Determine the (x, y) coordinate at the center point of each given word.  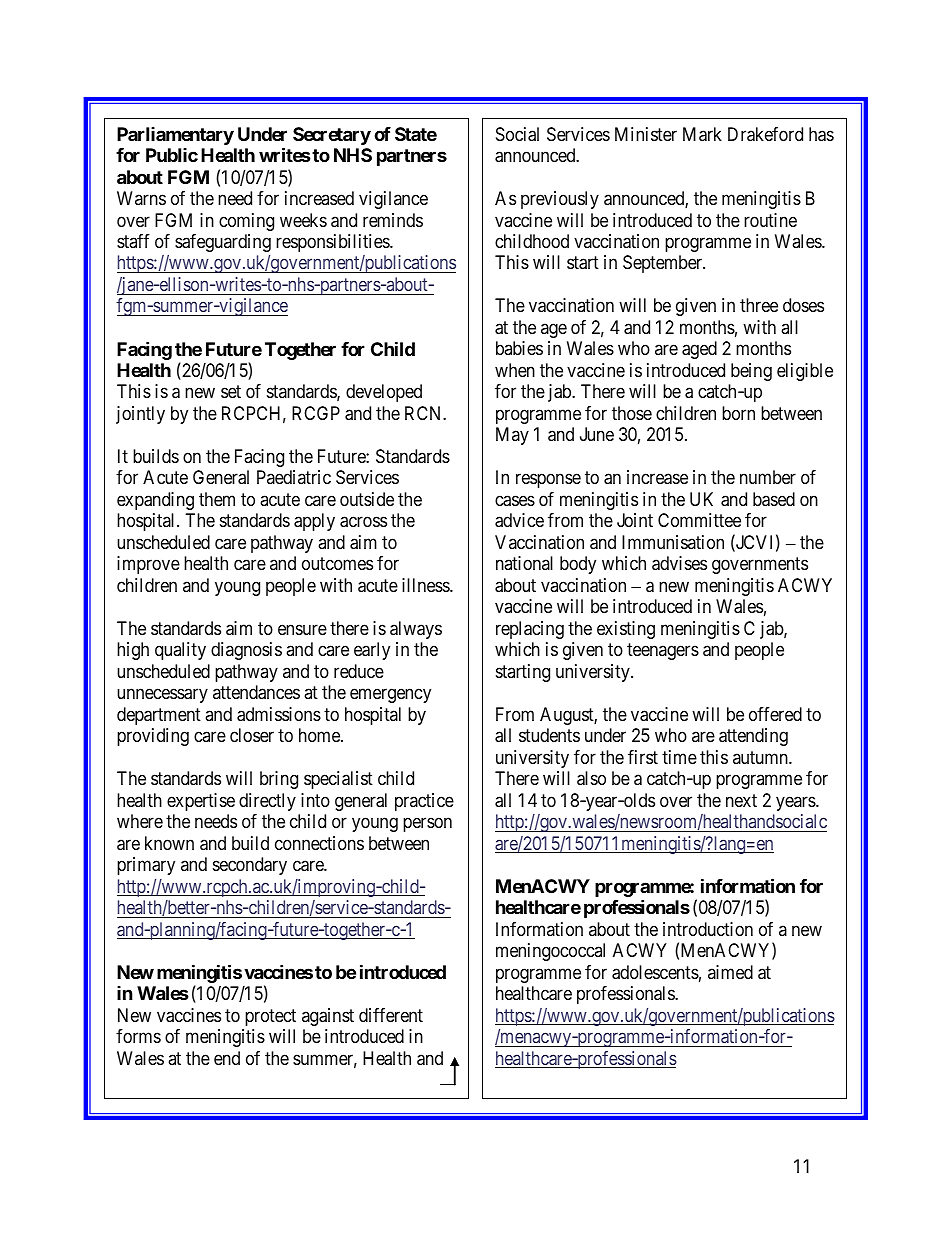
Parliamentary (175, 136)
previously (560, 200)
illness (426, 585)
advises (679, 563)
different (391, 1015)
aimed (730, 972)
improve (148, 565)
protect (270, 1017)
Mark (702, 134)
